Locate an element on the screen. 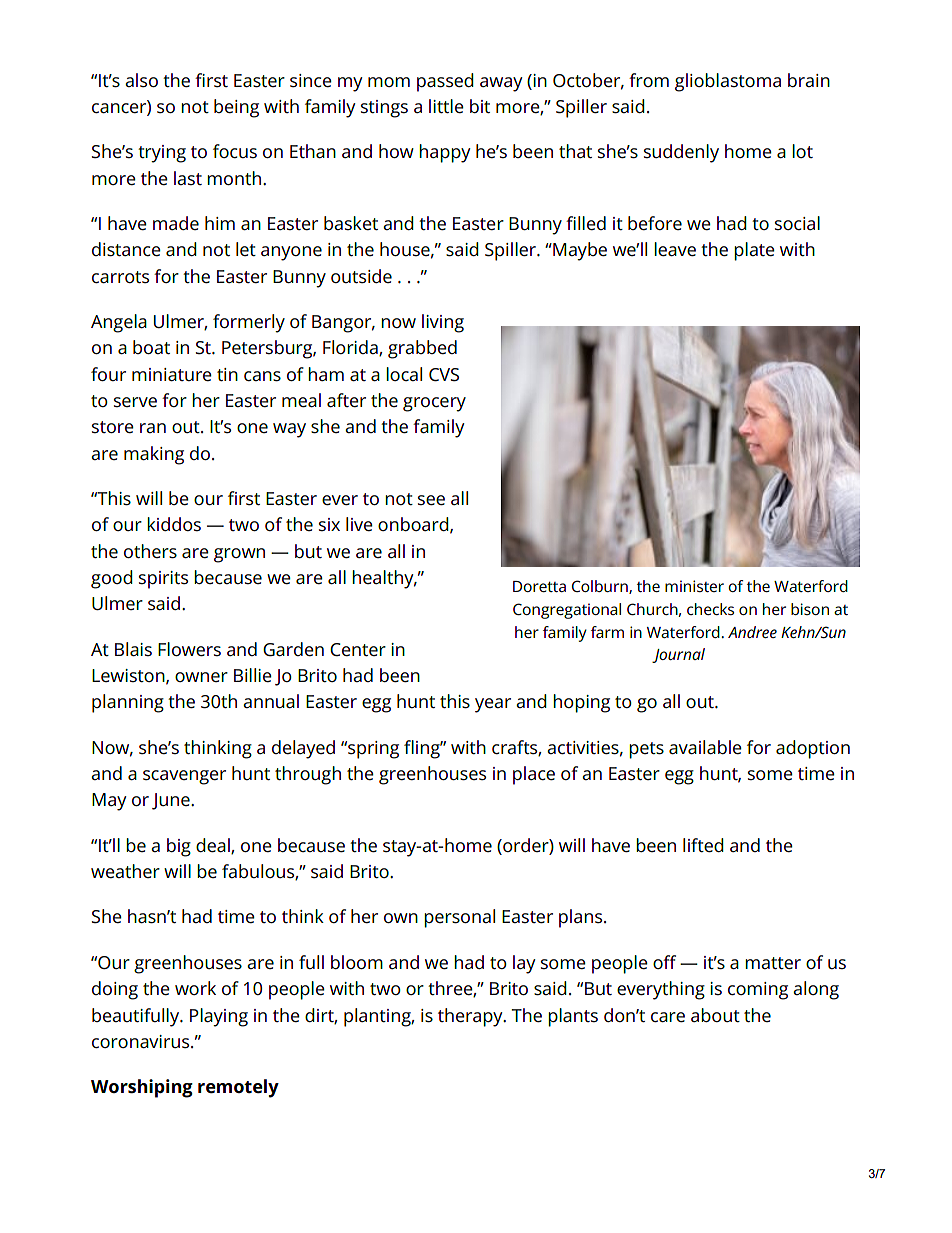  available is located at coordinates (705, 747).
